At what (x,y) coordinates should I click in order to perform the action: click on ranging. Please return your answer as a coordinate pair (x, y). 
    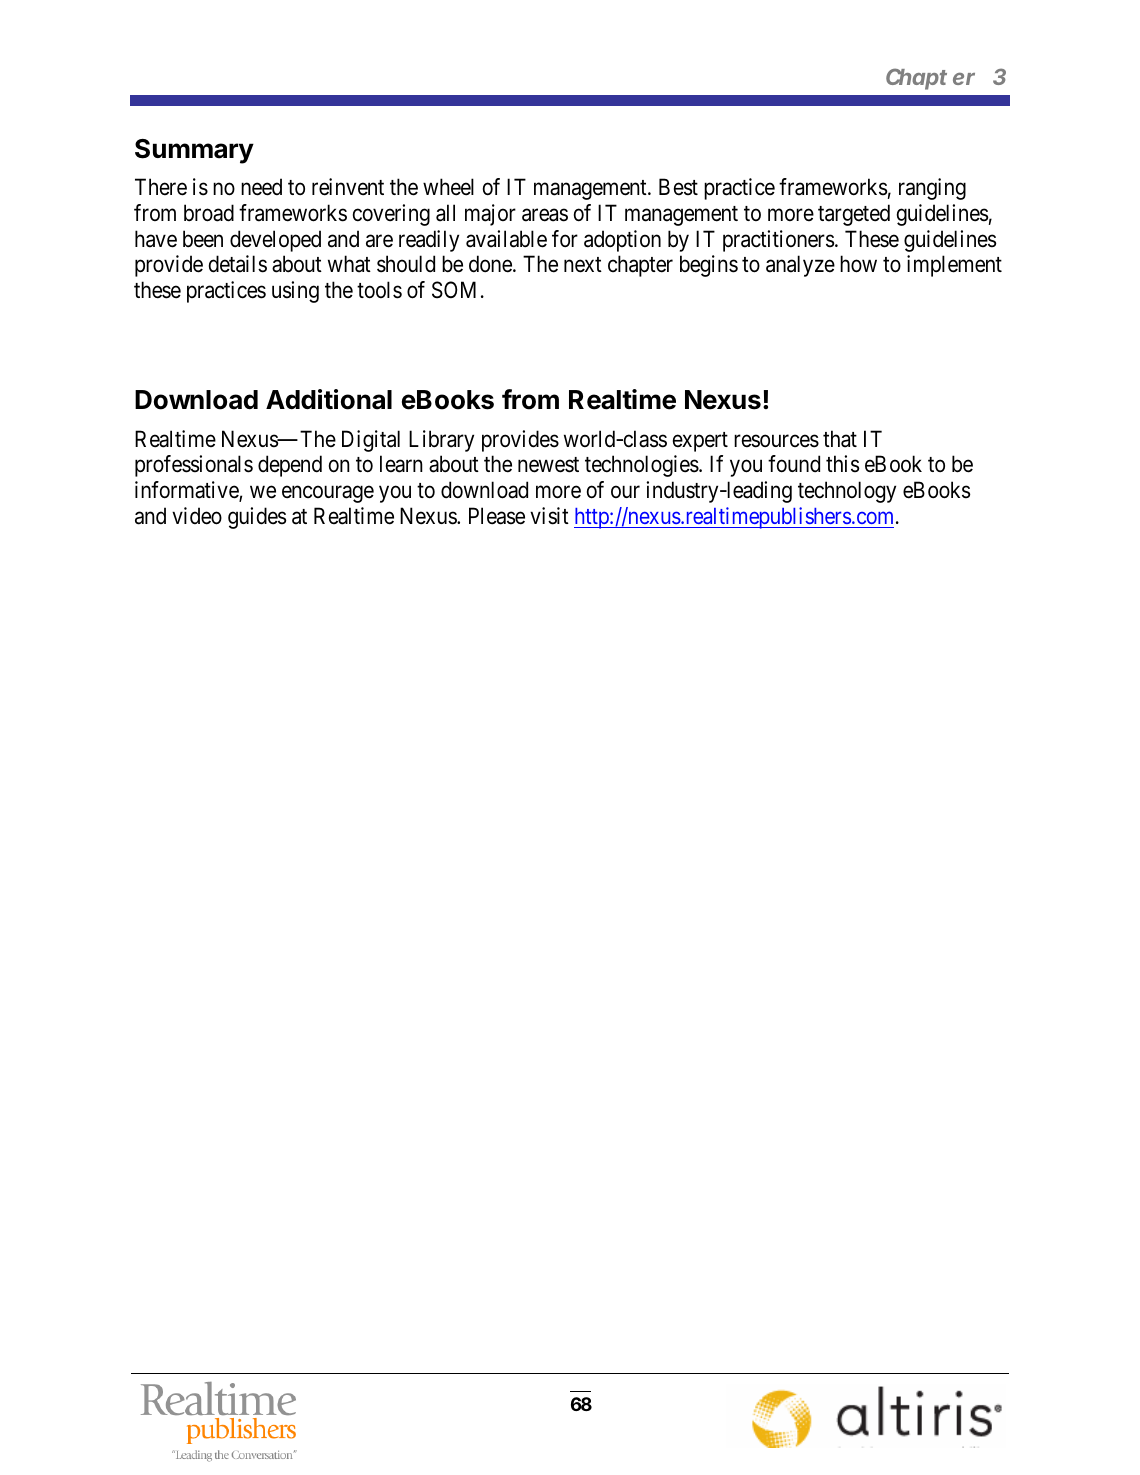
    Looking at the image, I should click on (932, 189).
